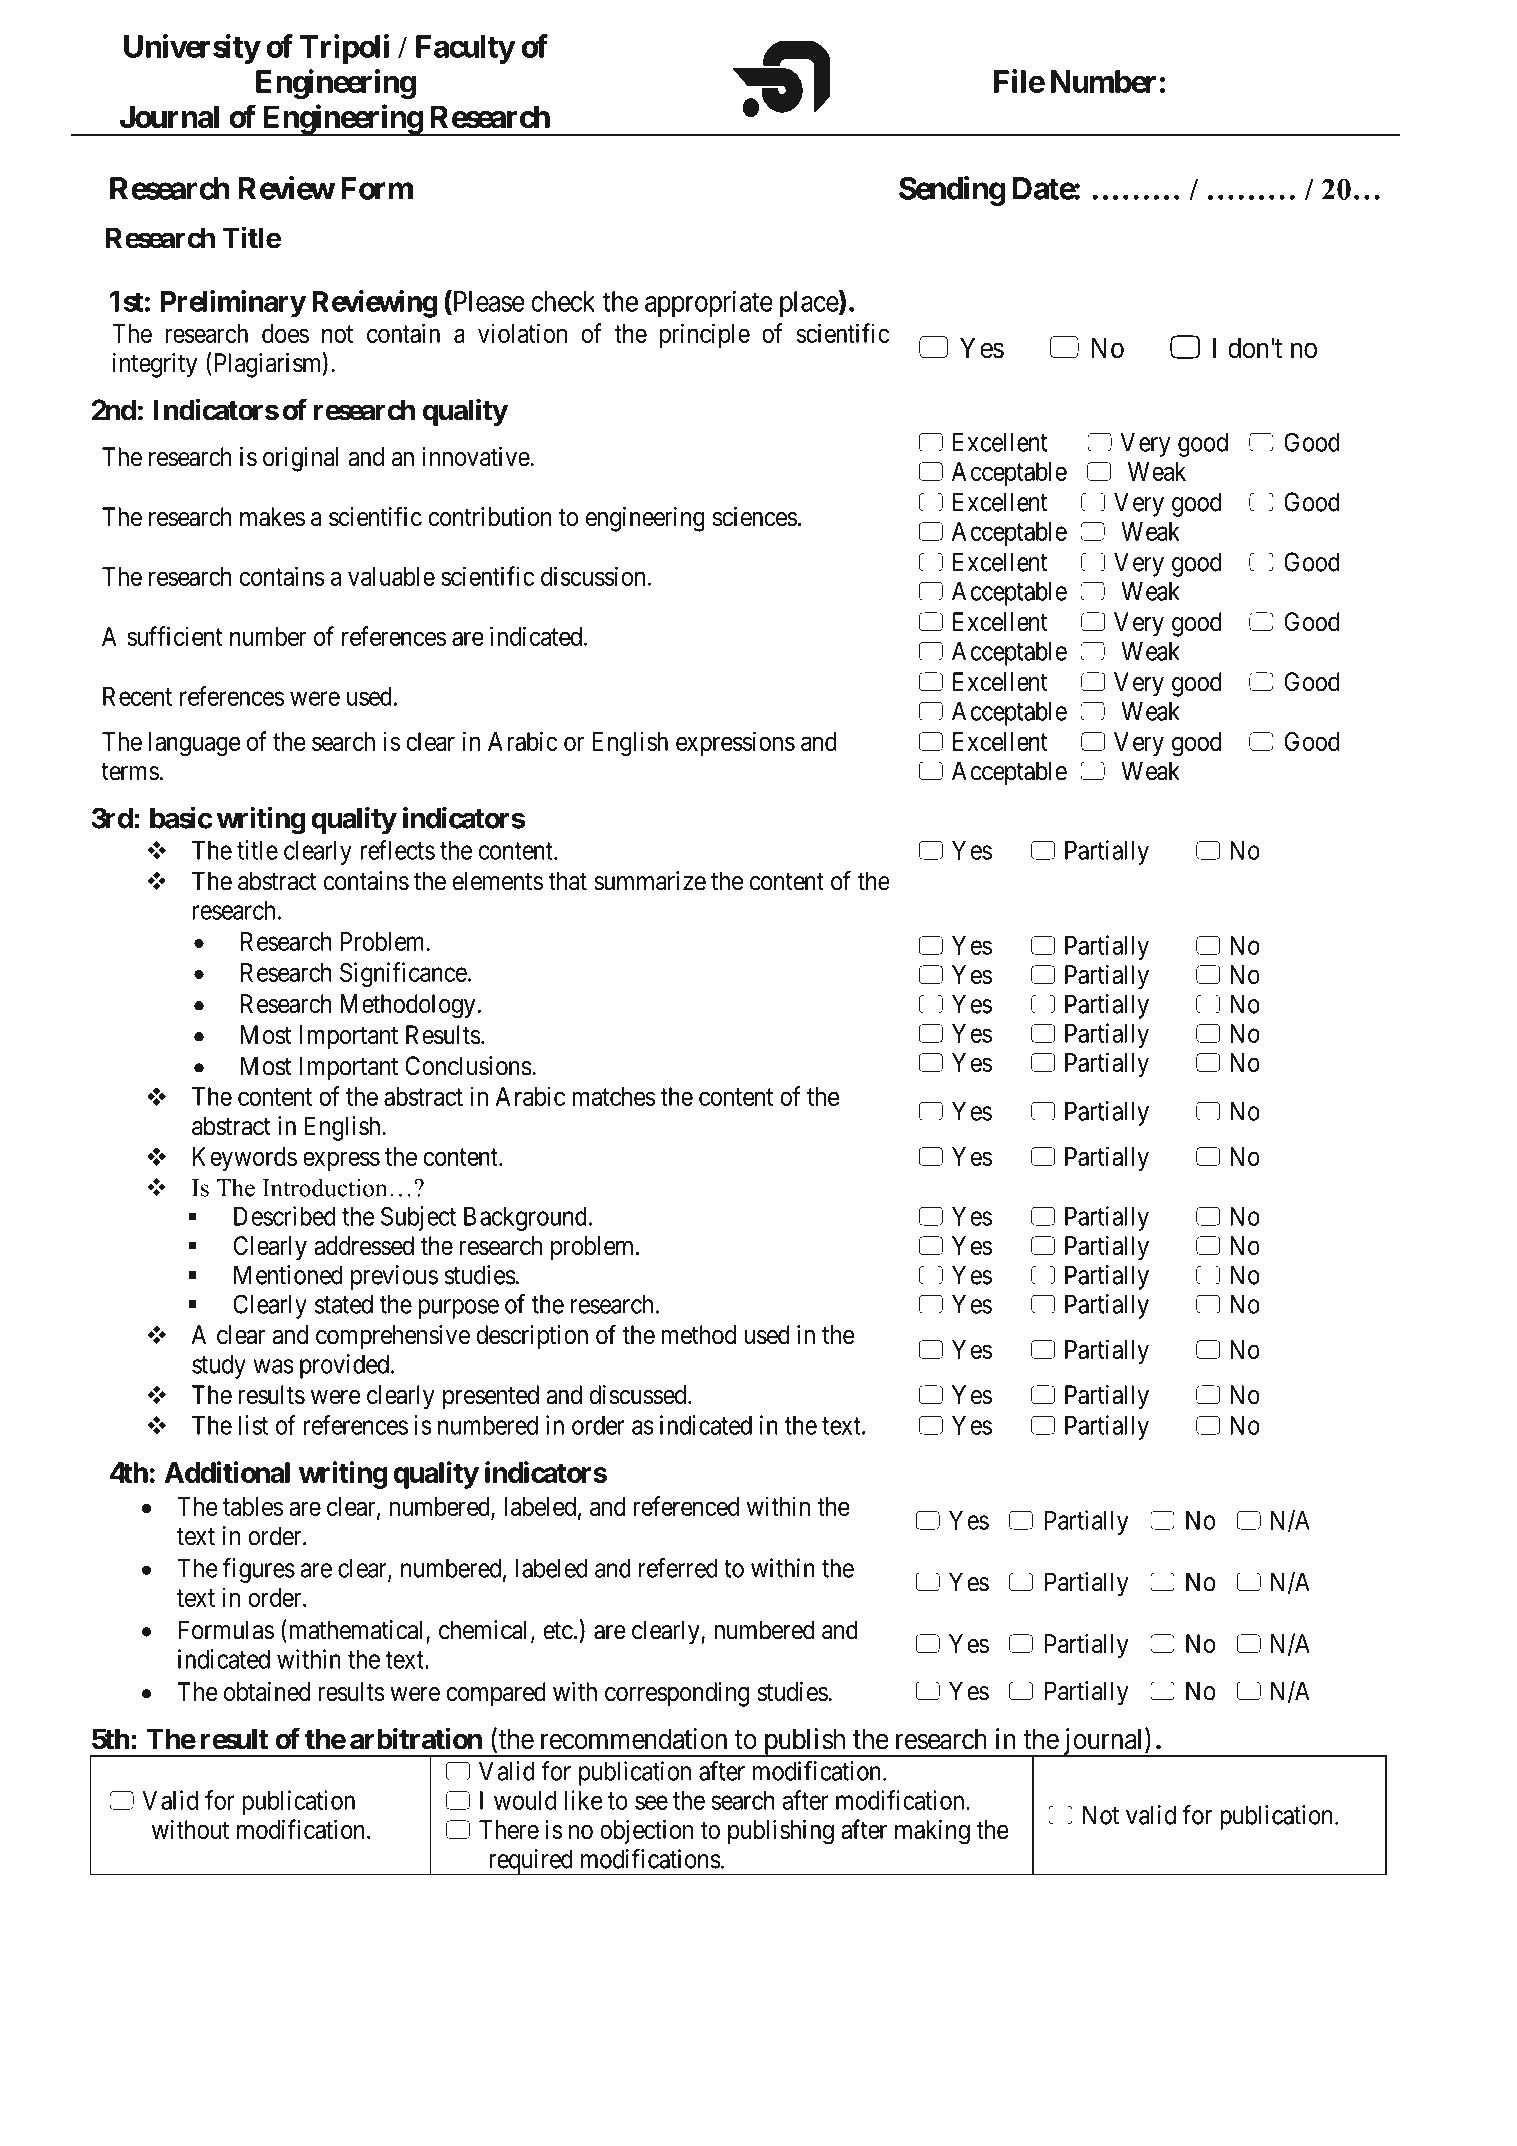 This screenshot has width=1517, height=2146. I want to click on would, so click(525, 1800).
